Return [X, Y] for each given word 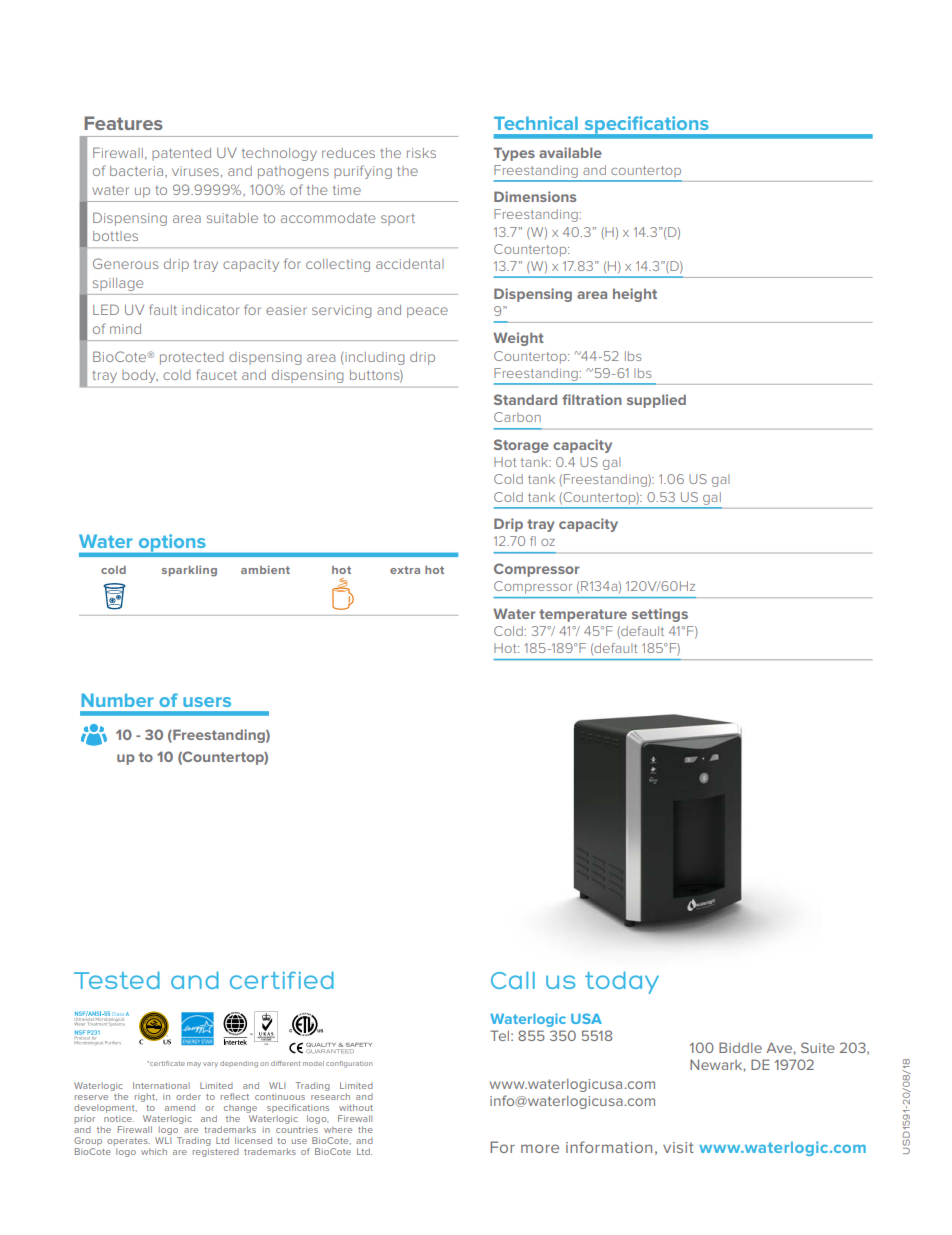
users [207, 702]
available [570, 152]
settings [660, 615]
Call [513, 980]
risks [421, 153]
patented [181, 154]
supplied [656, 401]
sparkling [189, 571]
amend [180, 1107]
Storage [521, 446]
